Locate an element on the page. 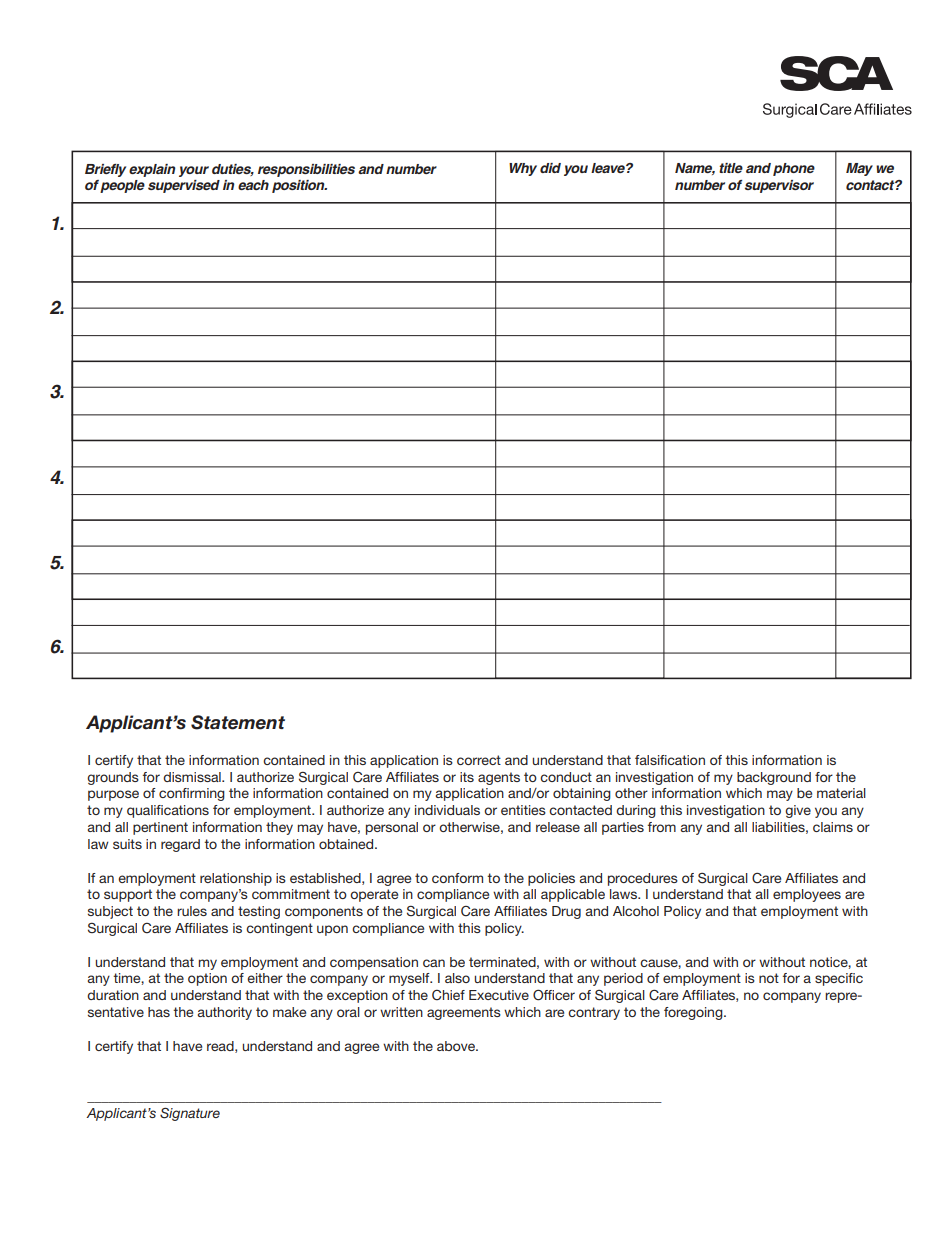  above is located at coordinates (457, 1046).
